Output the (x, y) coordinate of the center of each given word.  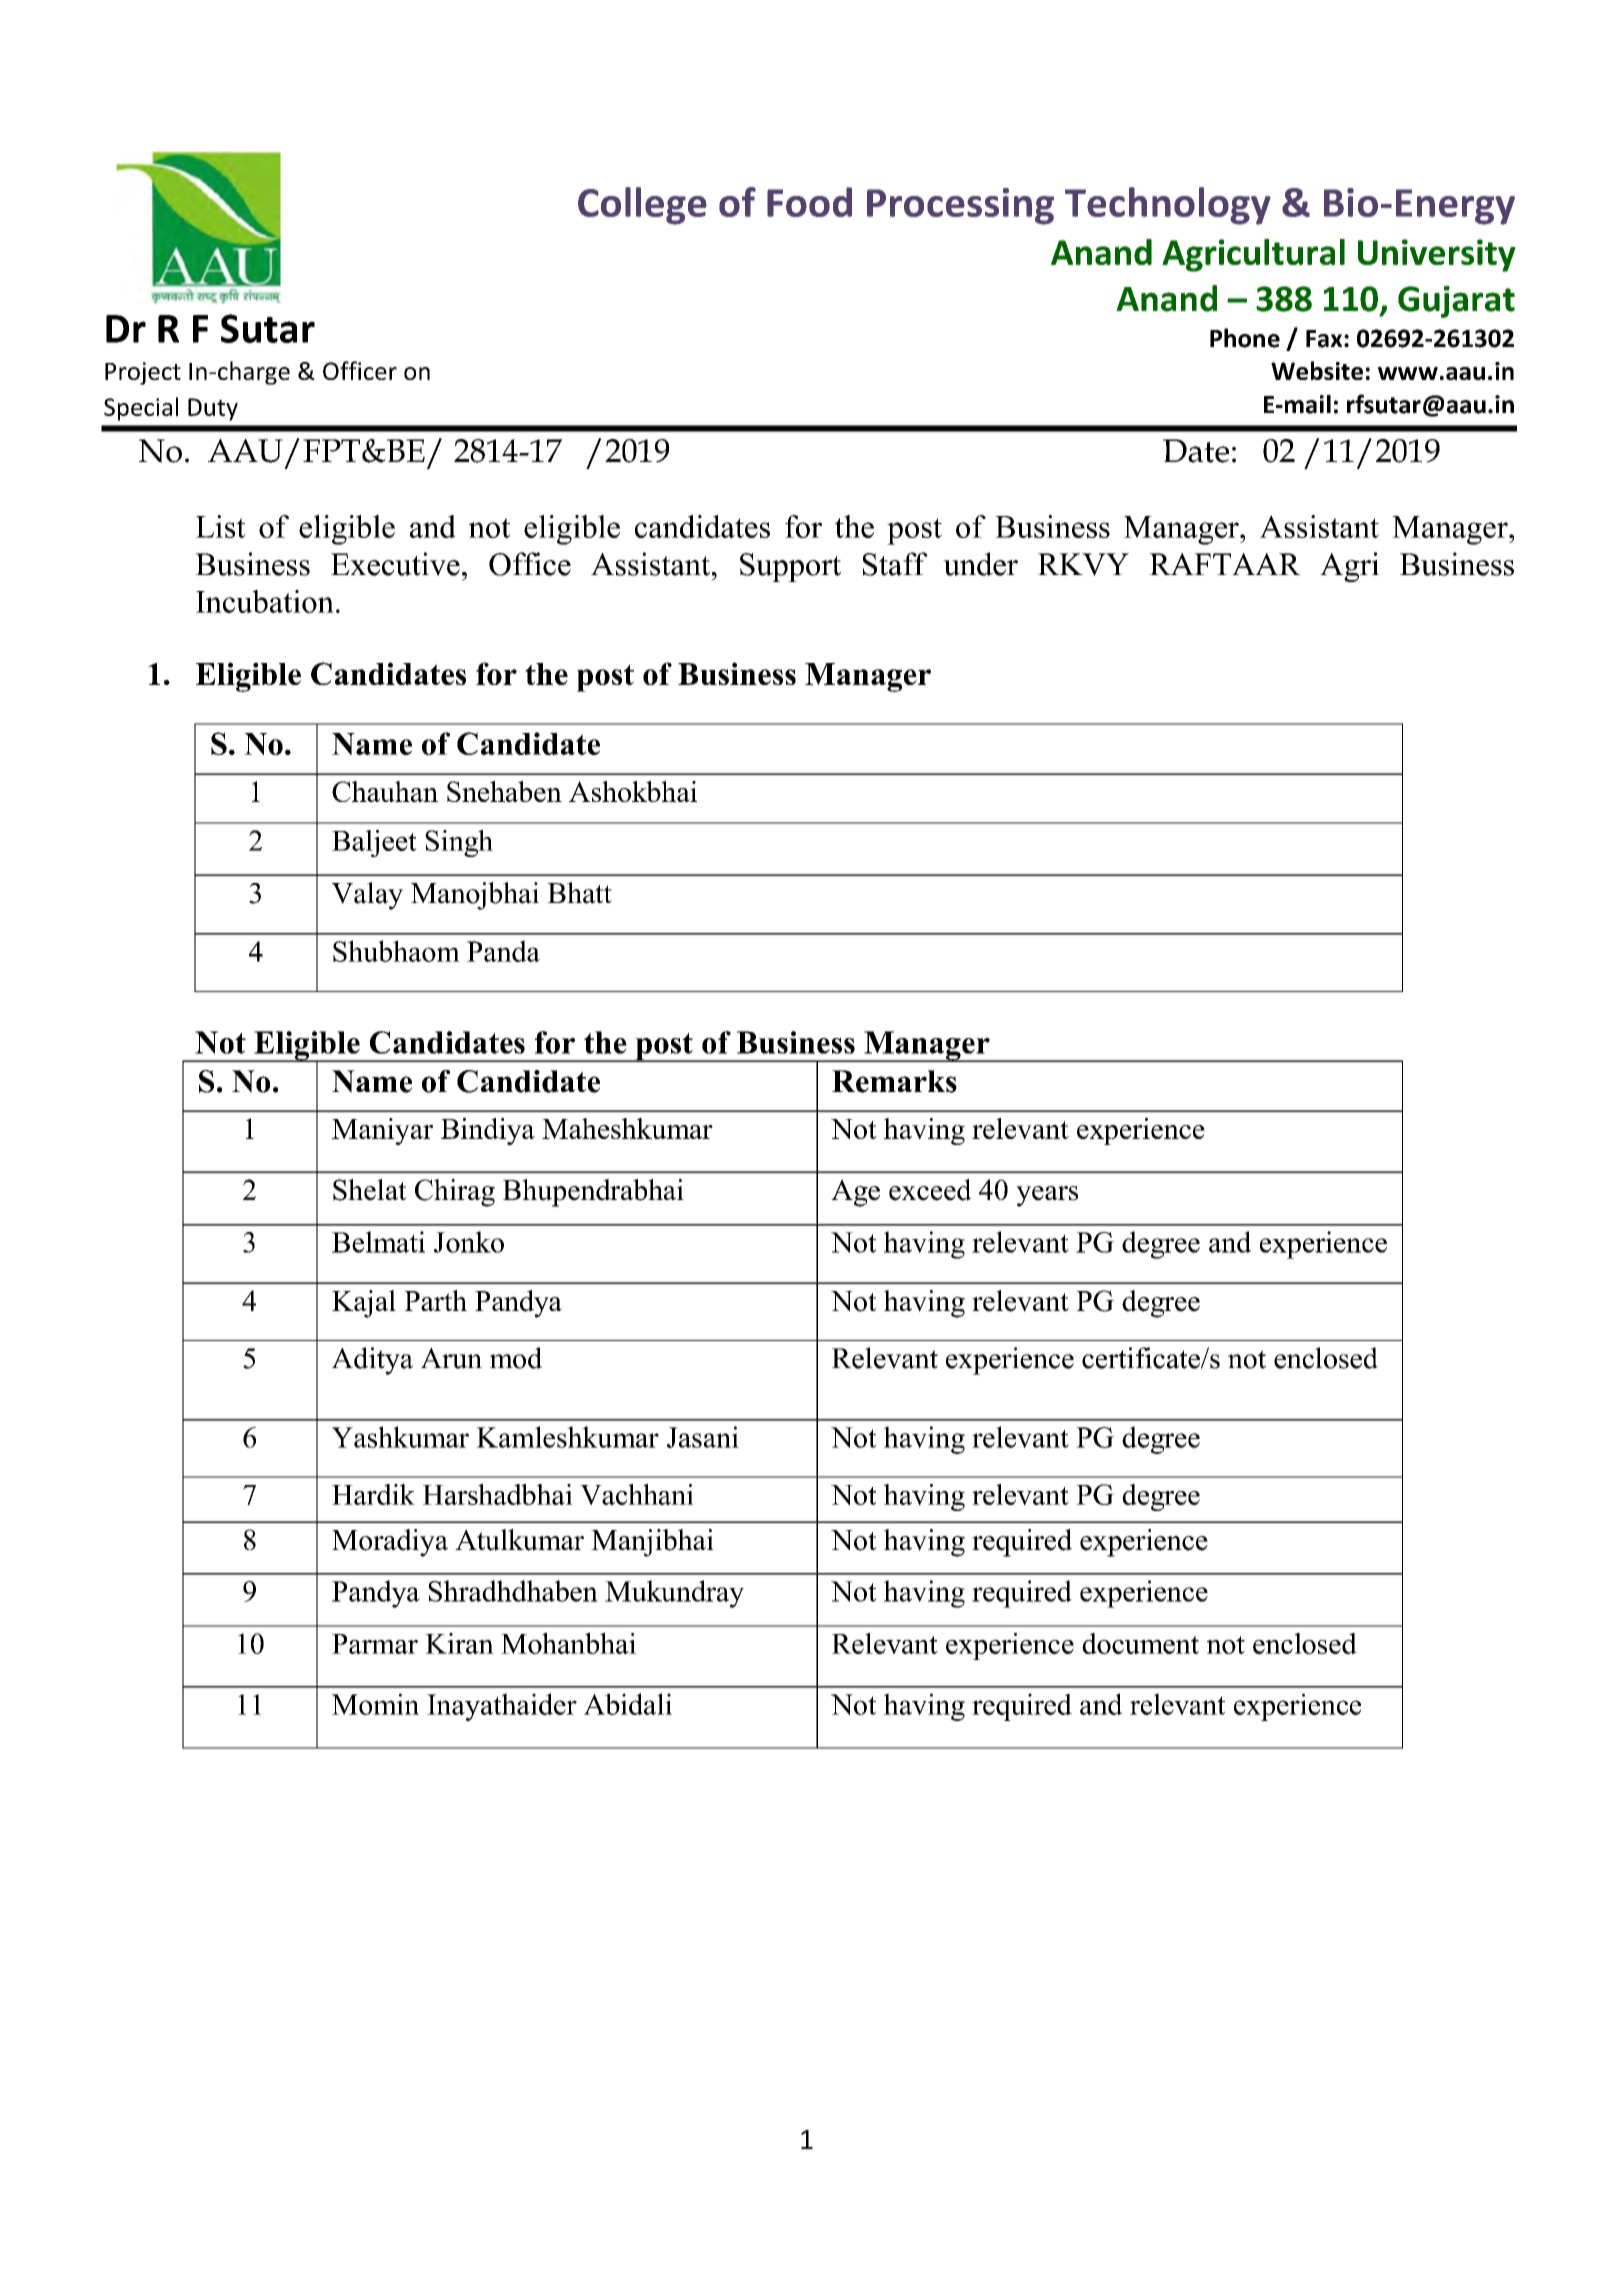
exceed (930, 1190)
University (1437, 255)
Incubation (265, 601)
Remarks (894, 1081)
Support (790, 567)
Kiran (459, 1643)
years (1047, 1196)
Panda (503, 951)
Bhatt (579, 893)
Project (143, 373)
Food (809, 202)
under (980, 564)
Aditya (372, 1361)
